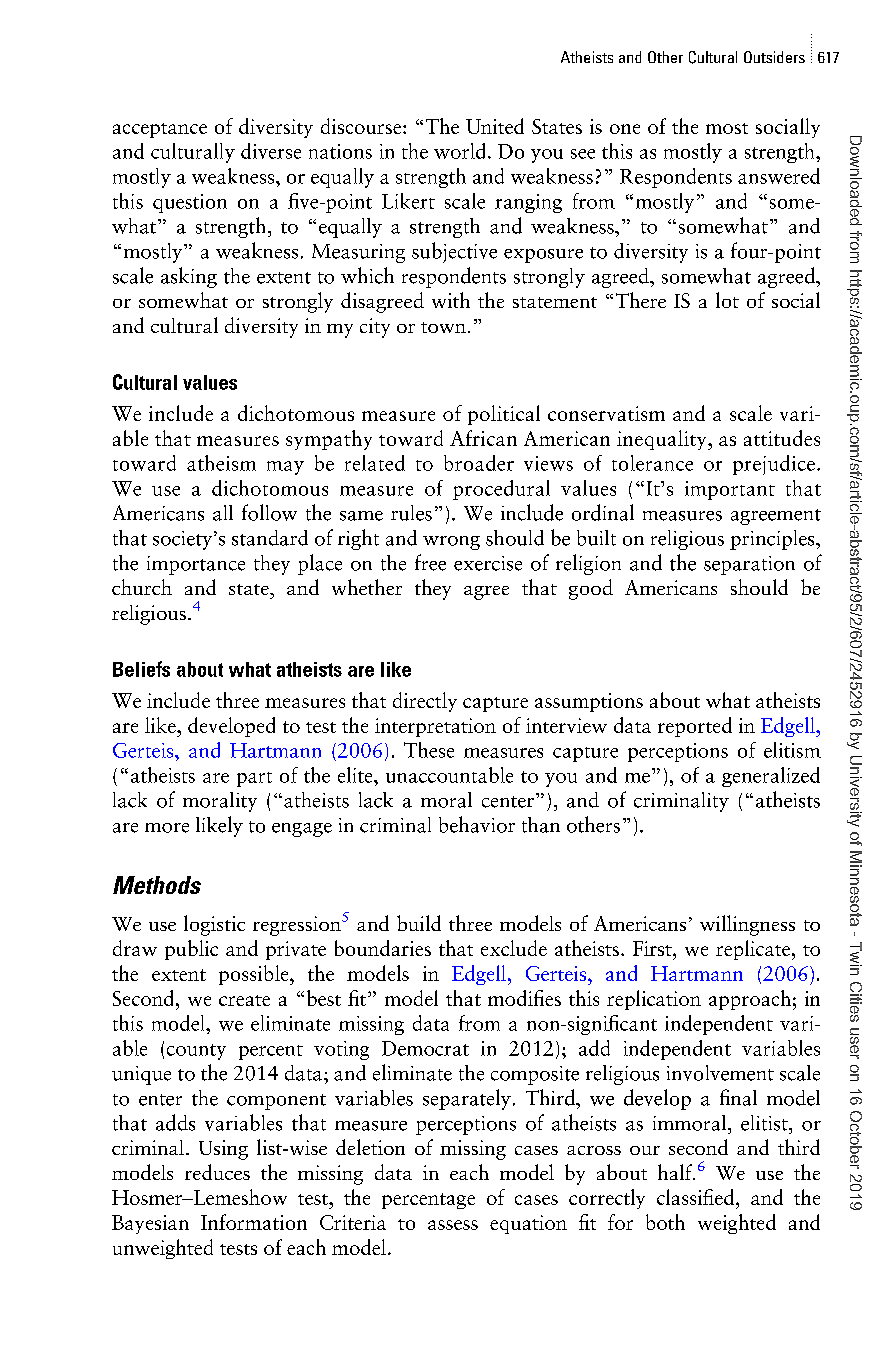 The image size is (896, 1345). Describe the element at coordinates (665, 1222) in the page. I see `both` at that location.
